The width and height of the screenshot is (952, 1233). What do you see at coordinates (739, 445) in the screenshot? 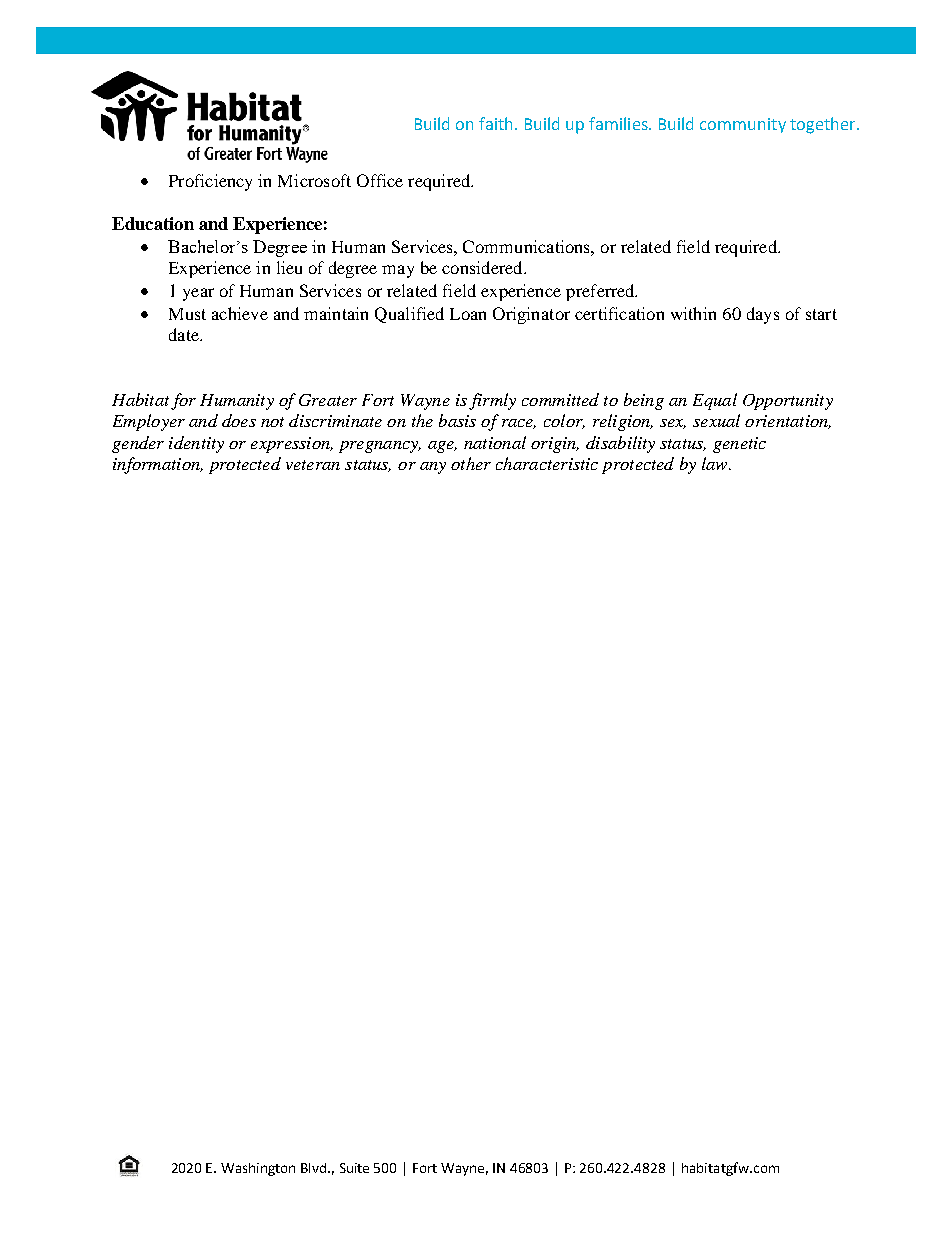
I see `genetic` at bounding box center [739, 445].
